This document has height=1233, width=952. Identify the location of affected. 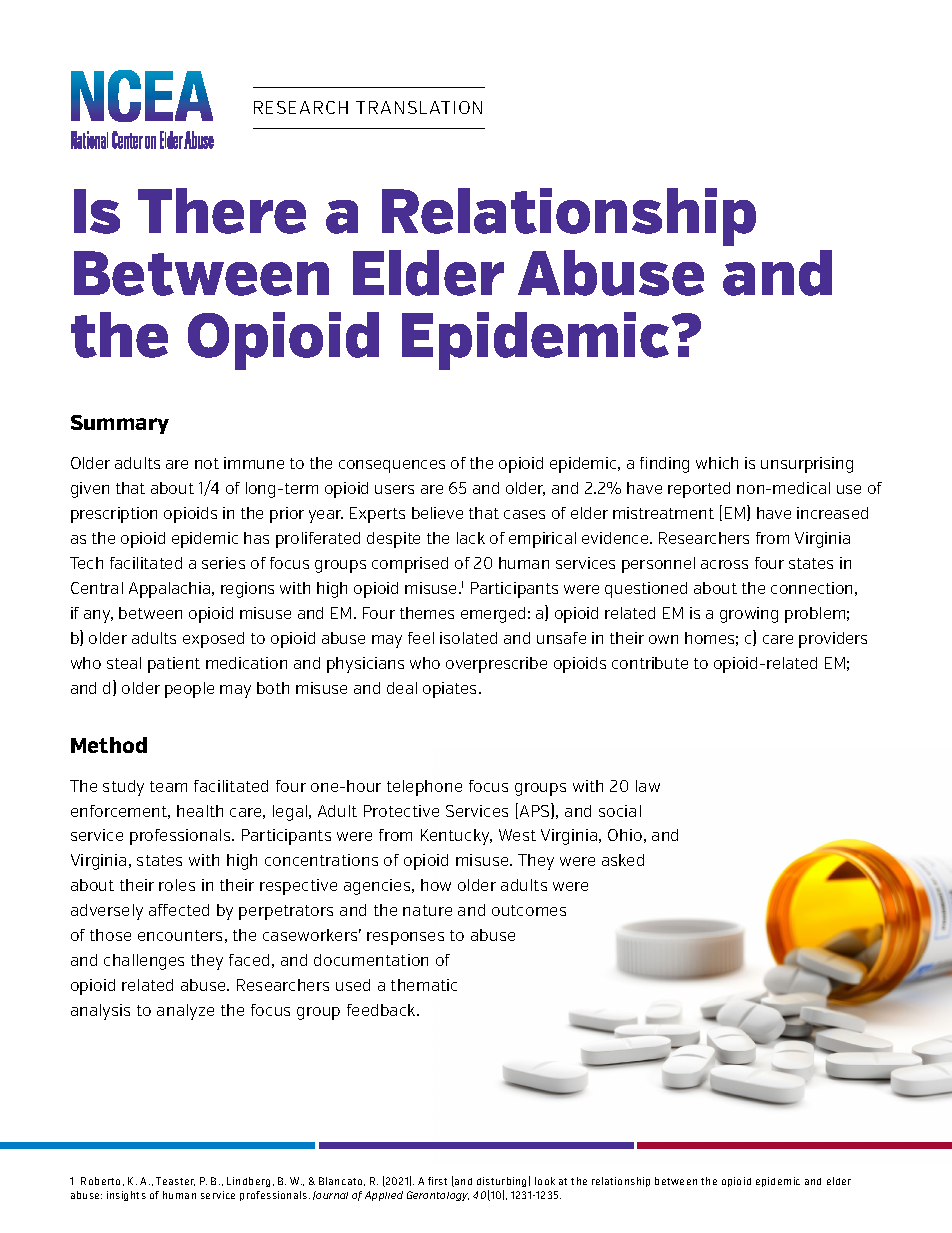
(179, 910).
